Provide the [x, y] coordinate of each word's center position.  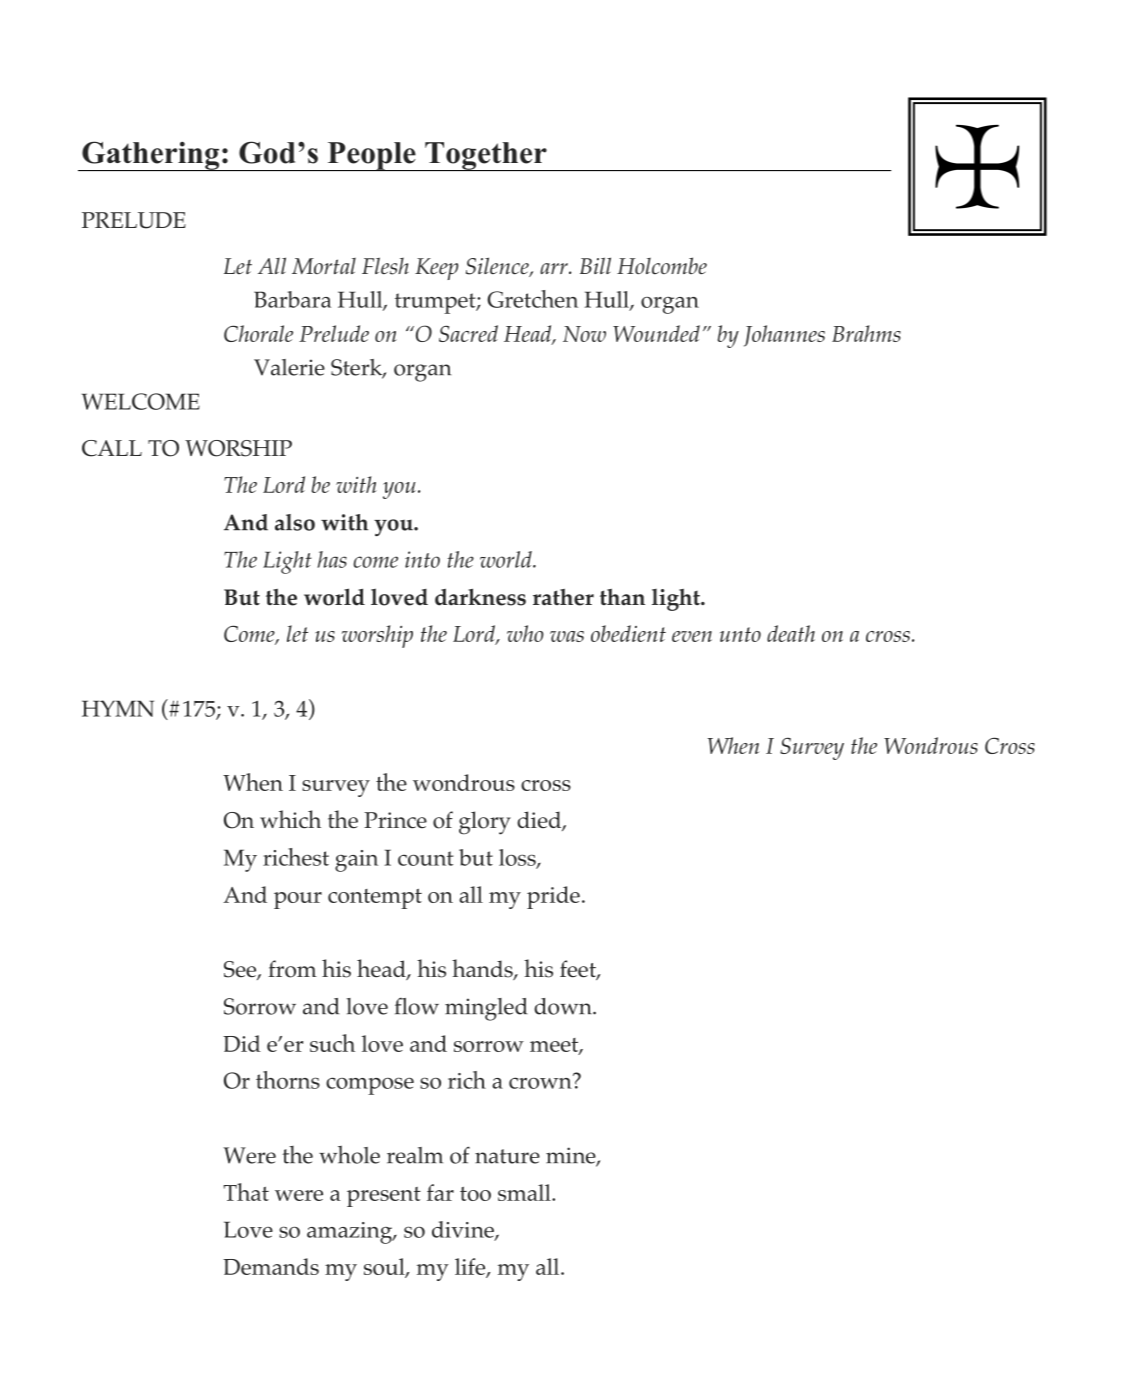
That [246, 1192]
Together [486, 156]
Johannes [784, 336]
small [525, 1192]
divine [464, 1230]
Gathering [151, 156]
